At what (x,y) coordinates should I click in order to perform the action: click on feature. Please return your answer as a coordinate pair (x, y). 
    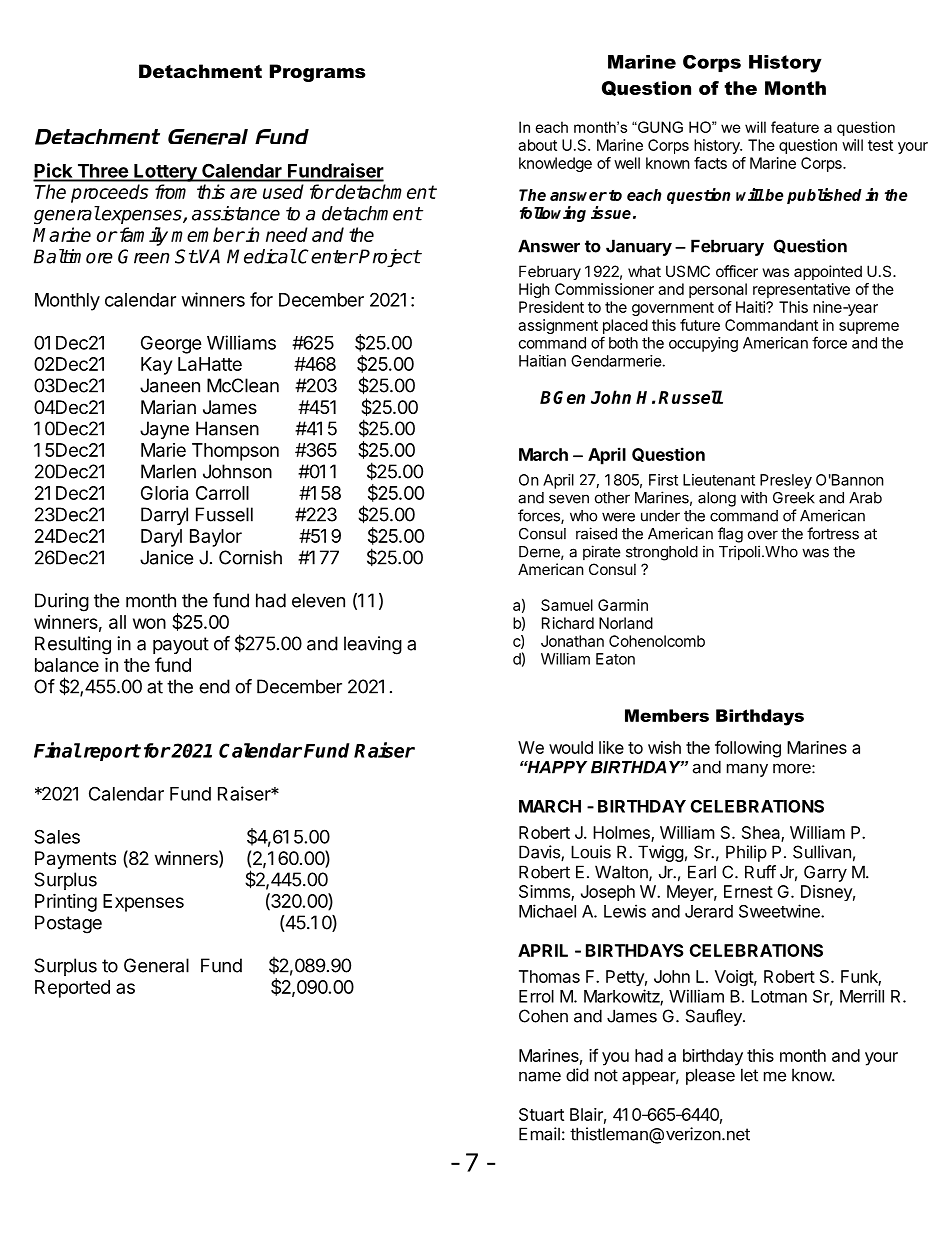
    Looking at the image, I should click on (795, 127).
